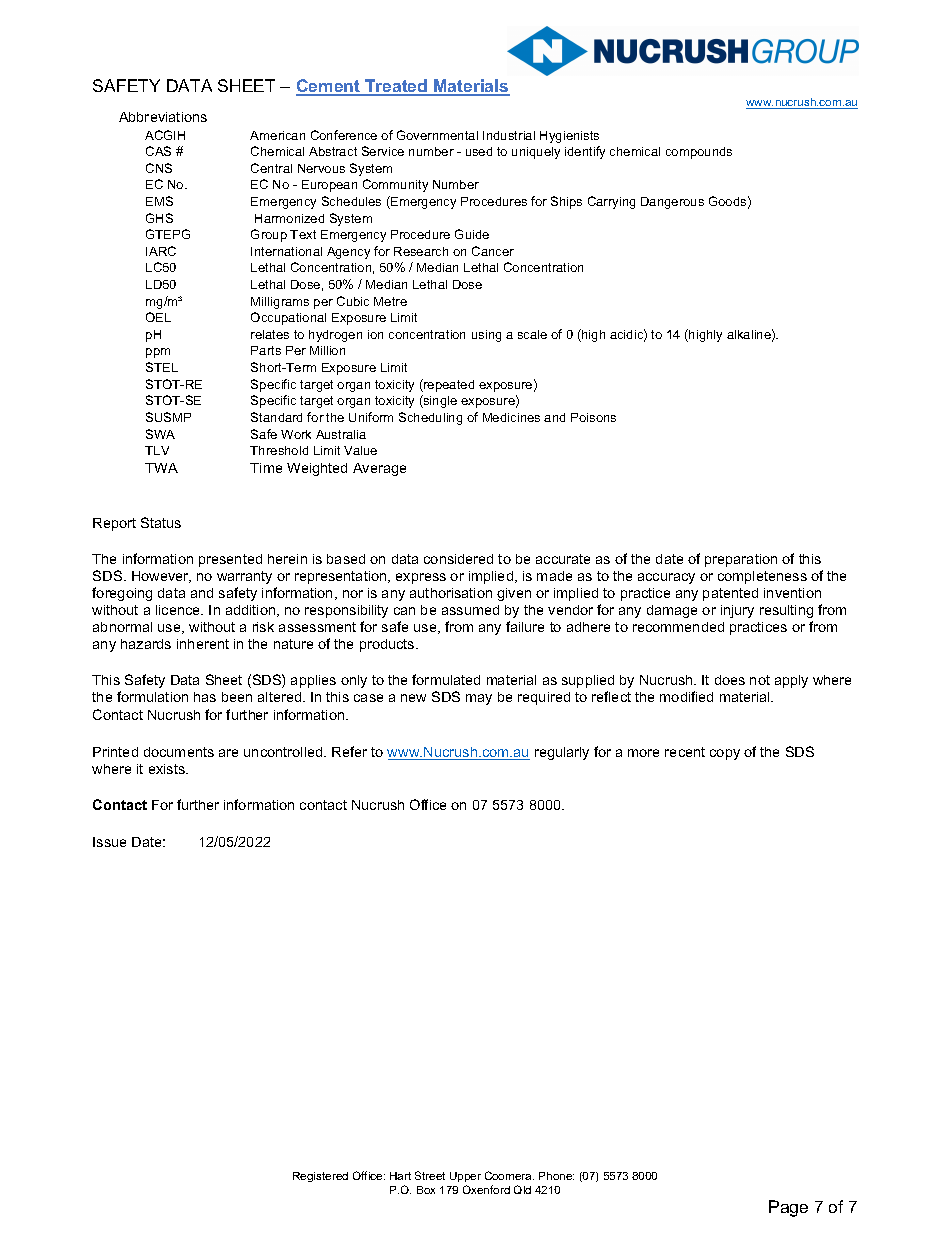 The image size is (952, 1233). What do you see at coordinates (437, 135) in the document?
I see `Governmental` at bounding box center [437, 135].
